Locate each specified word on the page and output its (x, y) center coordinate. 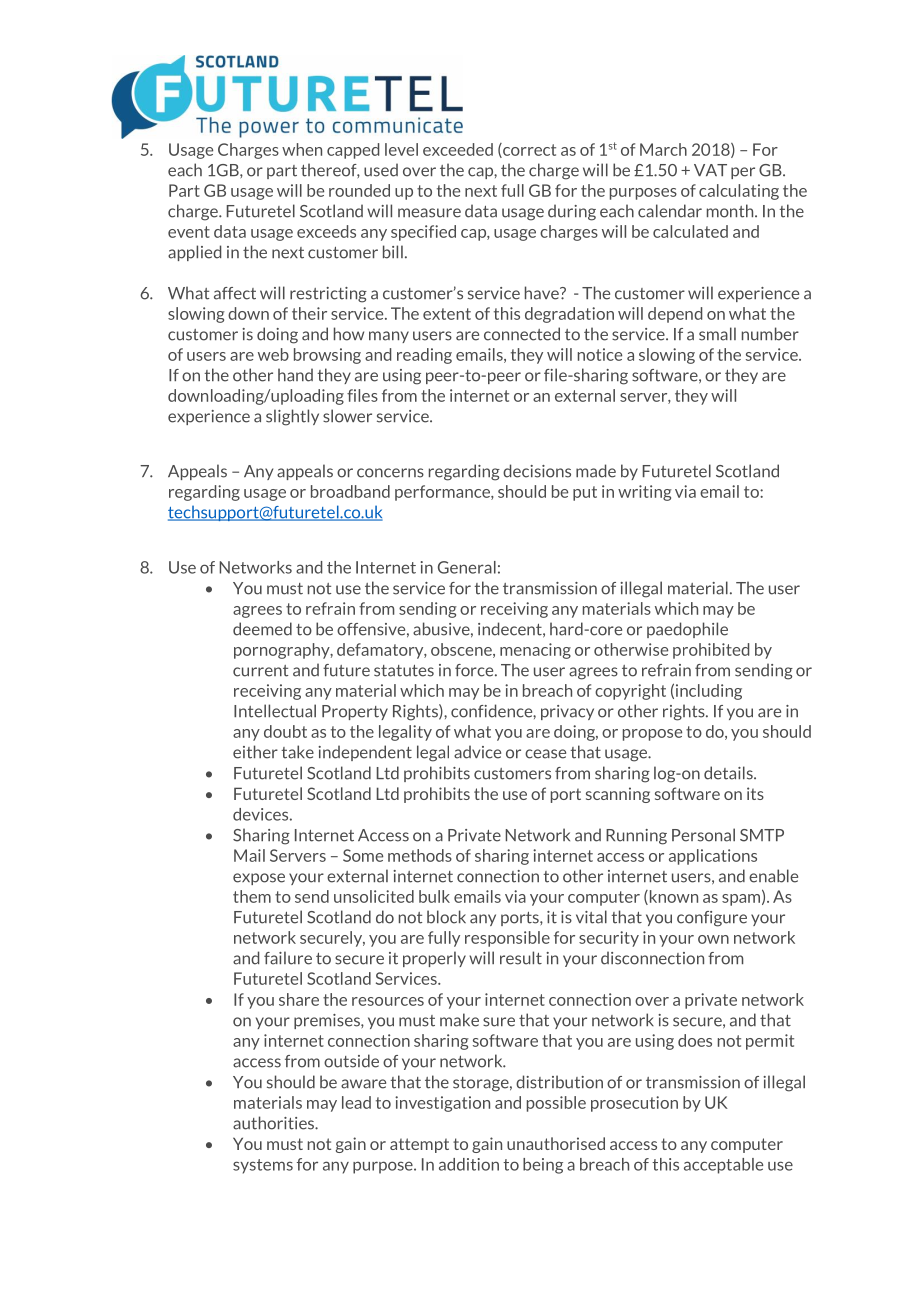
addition (469, 1164)
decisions (537, 471)
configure (712, 919)
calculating (739, 192)
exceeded (458, 149)
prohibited (711, 651)
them (252, 896)
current (260, 671)
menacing (535, 651)
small (717, 334)
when (302, 149)
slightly (292, 417)
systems (263, 1166)
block (446, 917)
